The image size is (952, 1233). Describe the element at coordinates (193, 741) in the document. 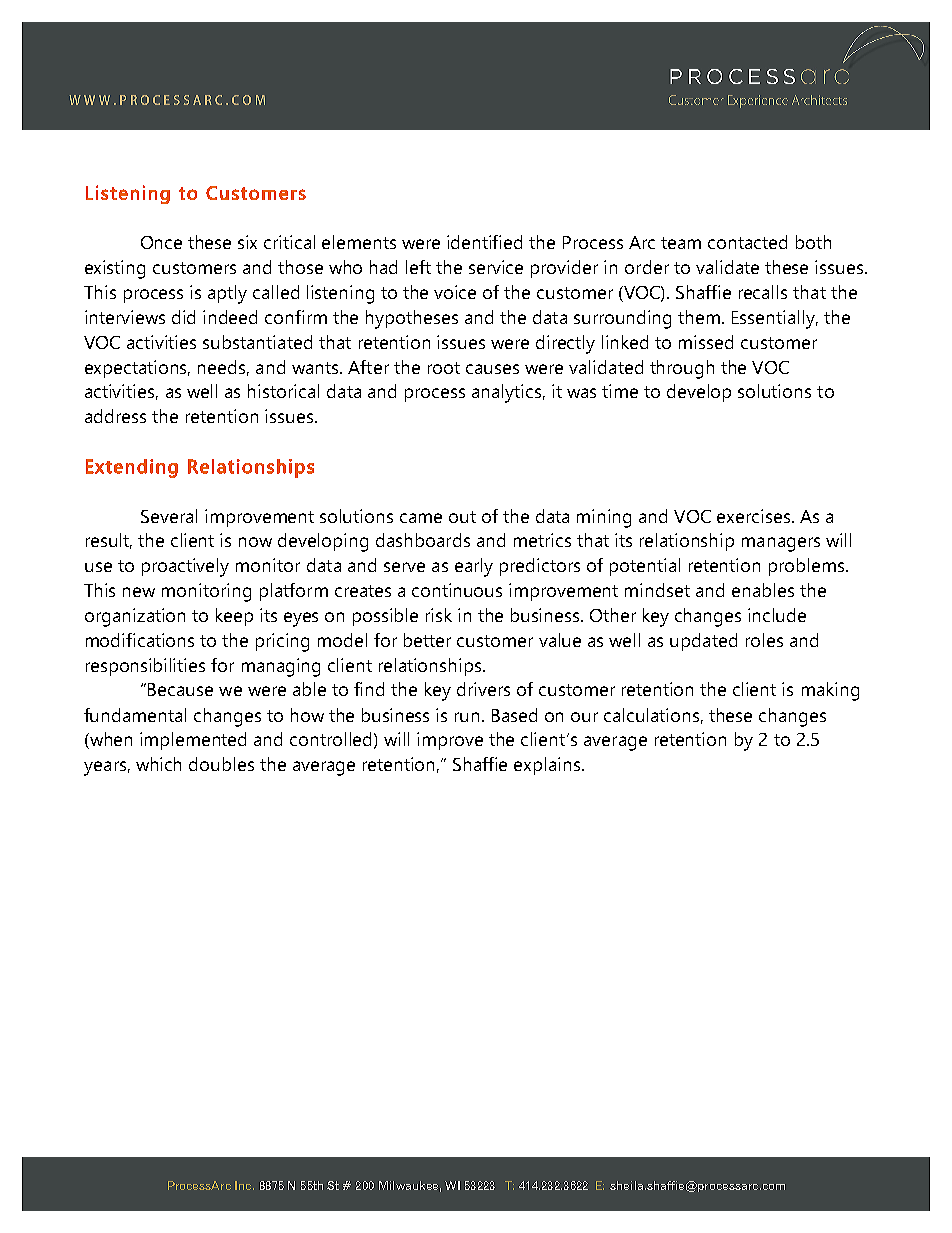

I see `implemented` at that location.
